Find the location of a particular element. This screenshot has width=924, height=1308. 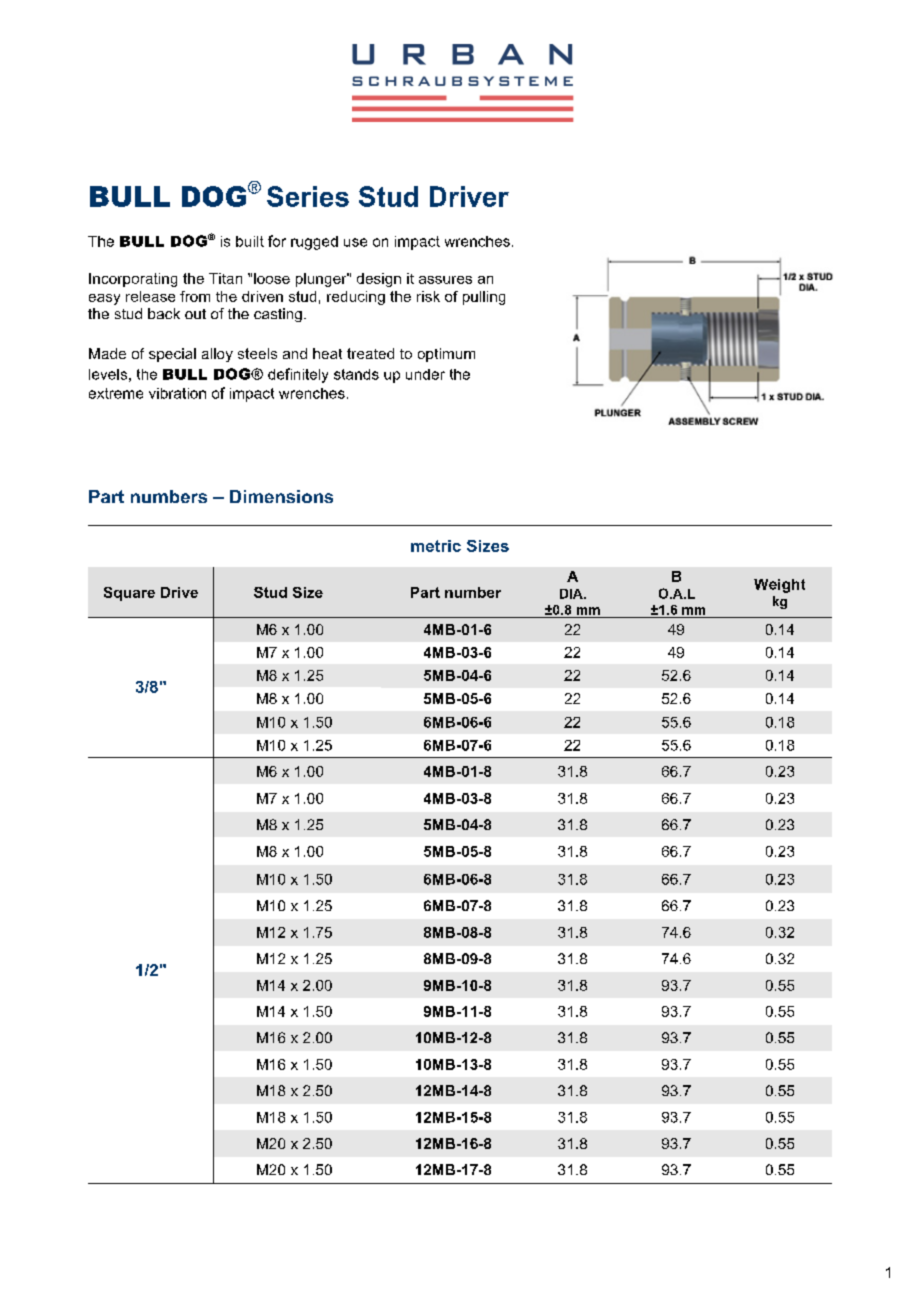

Series is located at coordinates (308, 196).
